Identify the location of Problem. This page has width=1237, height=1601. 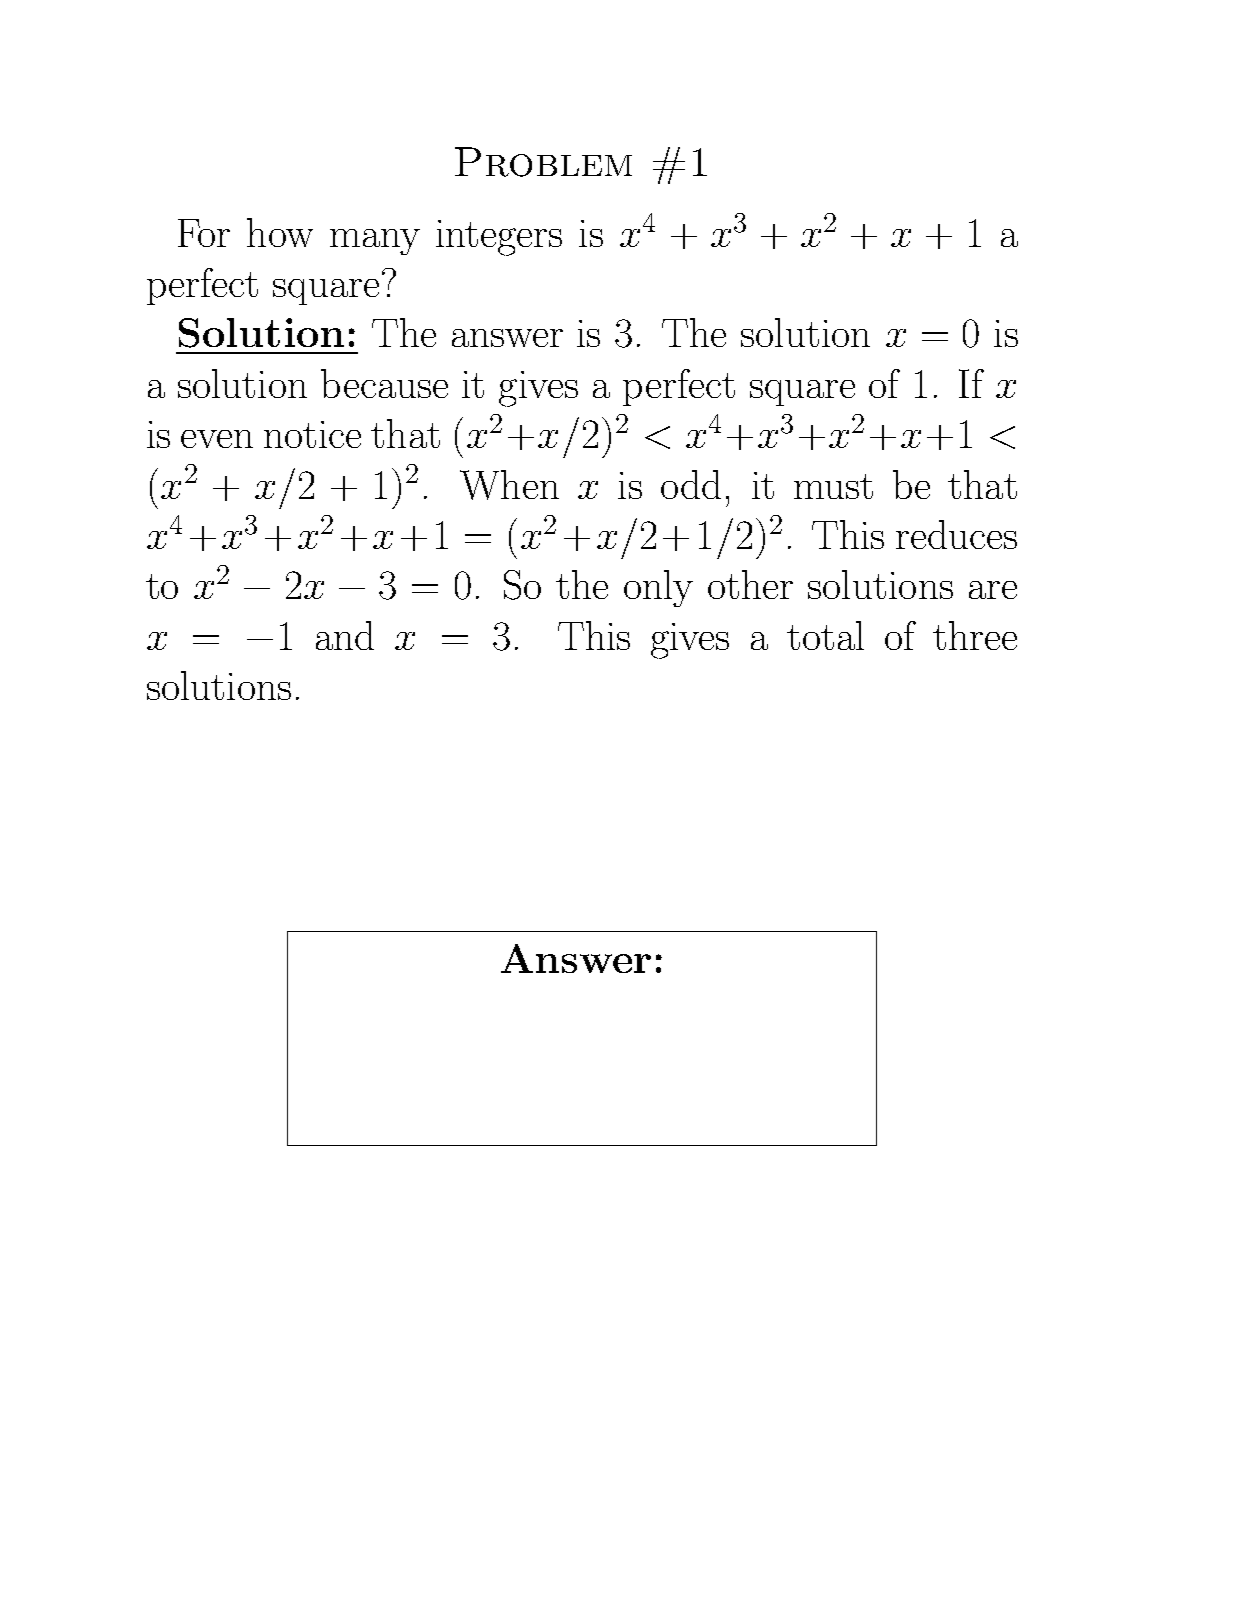
(543, 162).
